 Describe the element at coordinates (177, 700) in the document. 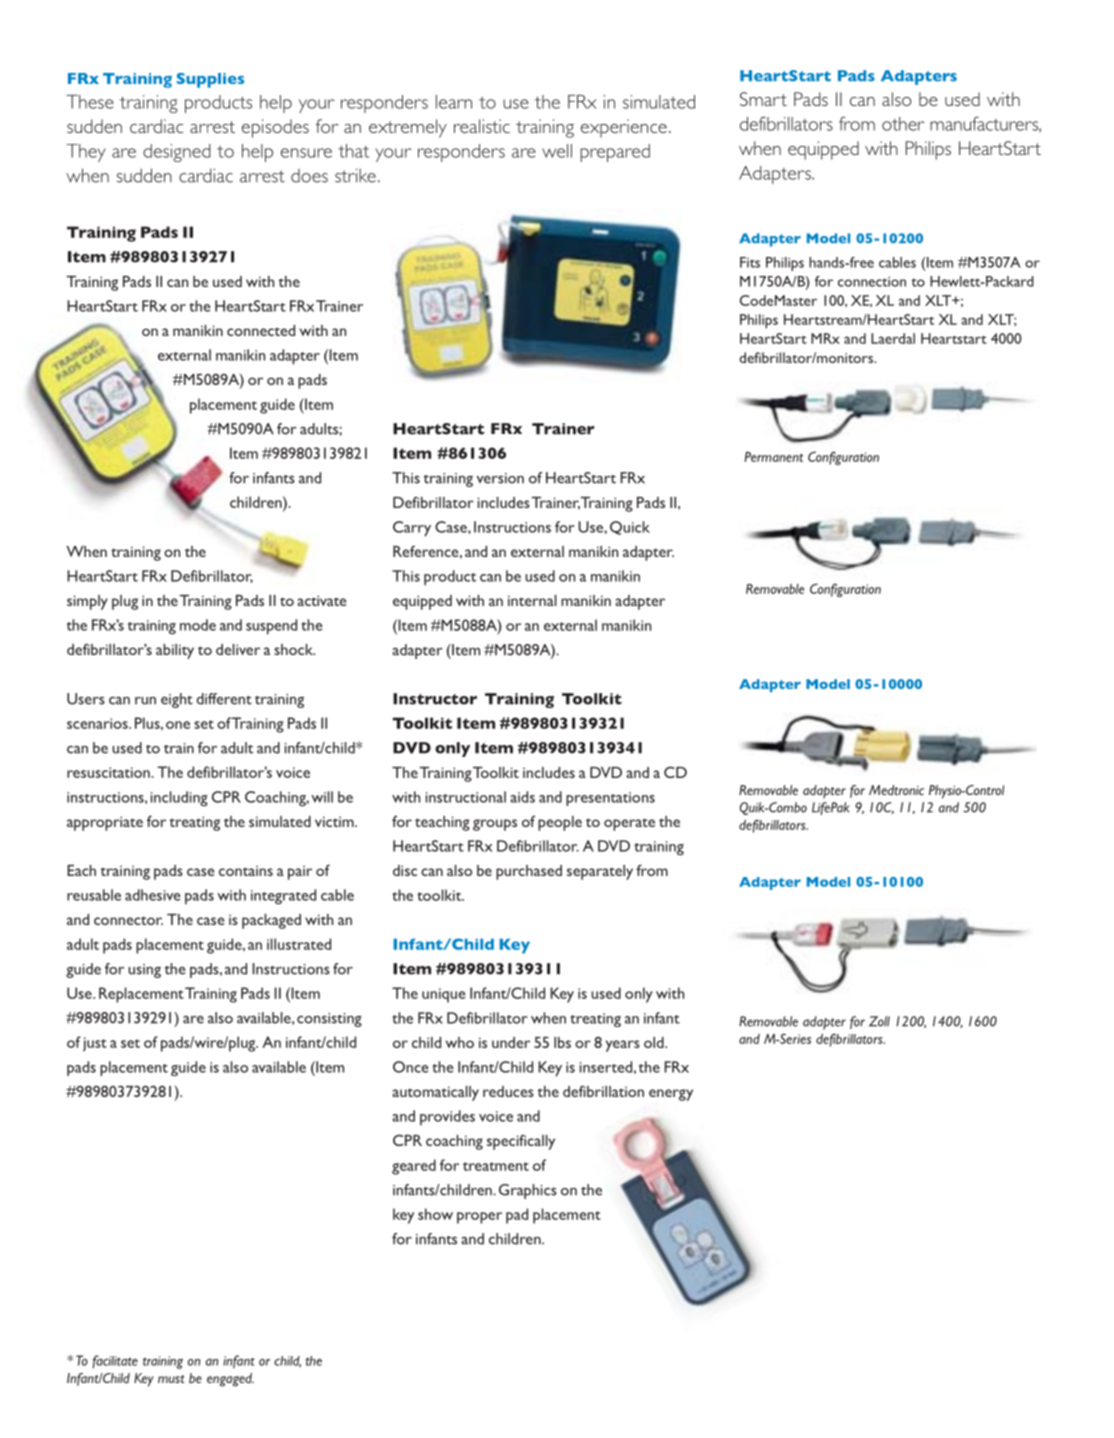

I see `eight` at that location.
